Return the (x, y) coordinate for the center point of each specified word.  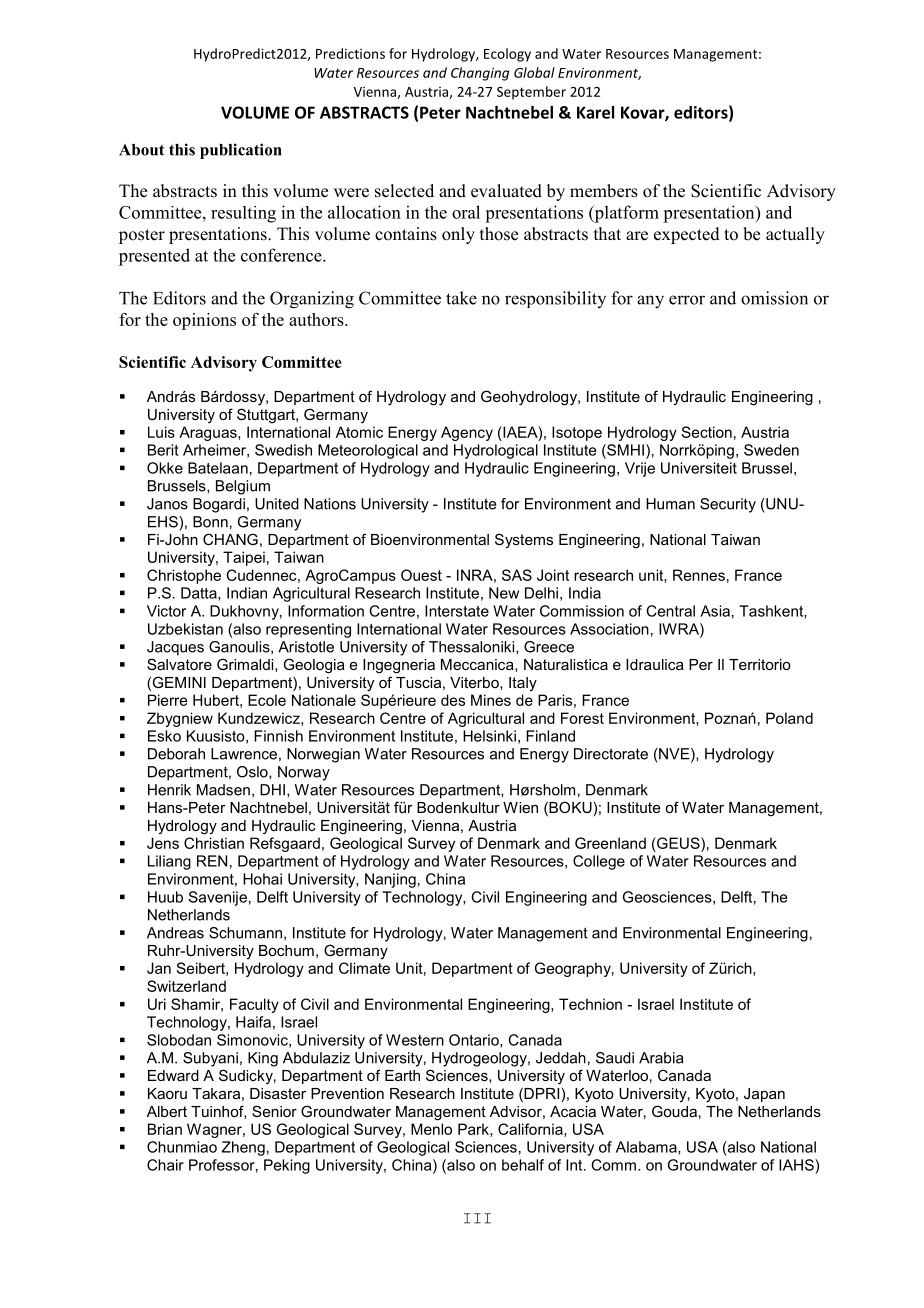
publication (241, 151)
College (599, 862)
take (461, 298)
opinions (204, 321)
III (477, 1218)
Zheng (243, 1148)
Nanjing (390, 880)
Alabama (647, 1148)
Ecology (507, 55)
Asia (715, 611)
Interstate (457, 611)
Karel (595, 112)
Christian (214, 843)
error (687, 300)
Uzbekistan (185, 629)
